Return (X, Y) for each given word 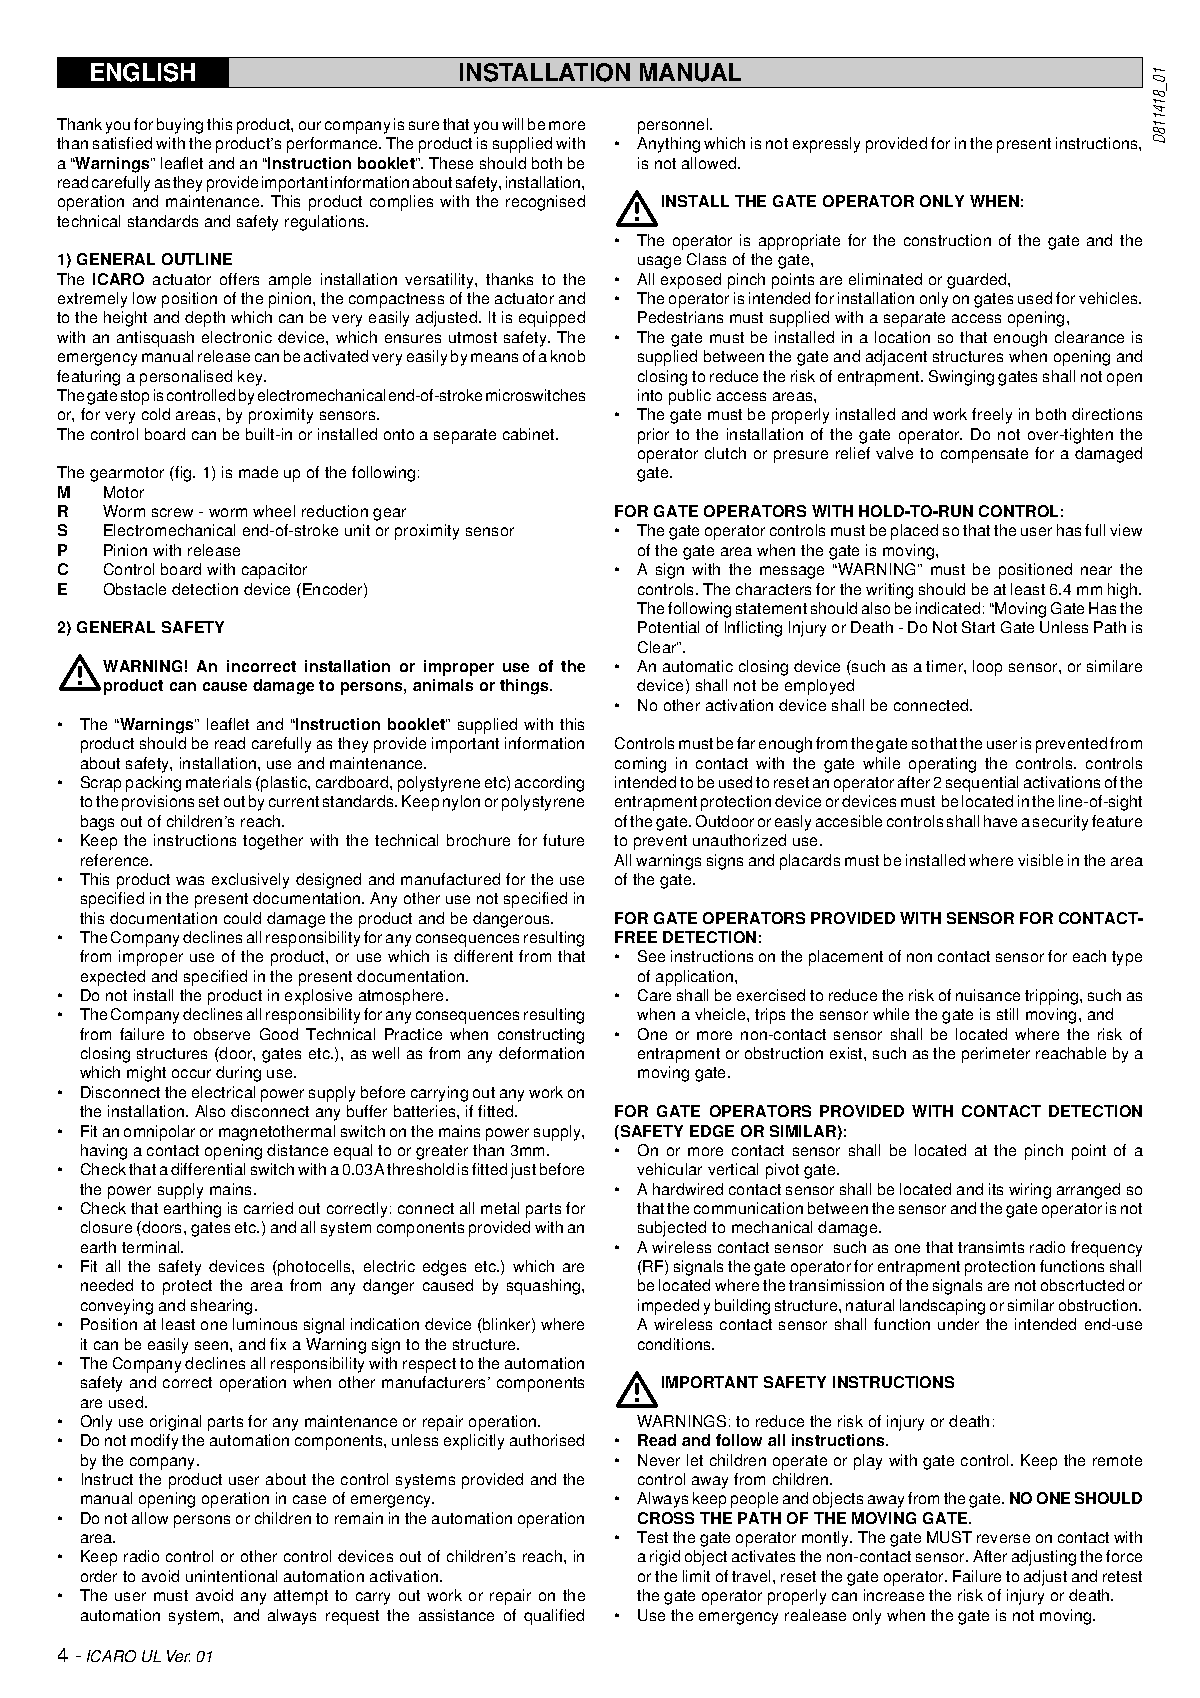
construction (947, 240)
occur (191, 1073)
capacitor (274, 571)
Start (978, 627)
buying (180, 126)
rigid (665, 1558)
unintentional (231, 1576)
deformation (541, 1053)
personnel (674, 126)
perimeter (996, 1055)
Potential (668, 627)
